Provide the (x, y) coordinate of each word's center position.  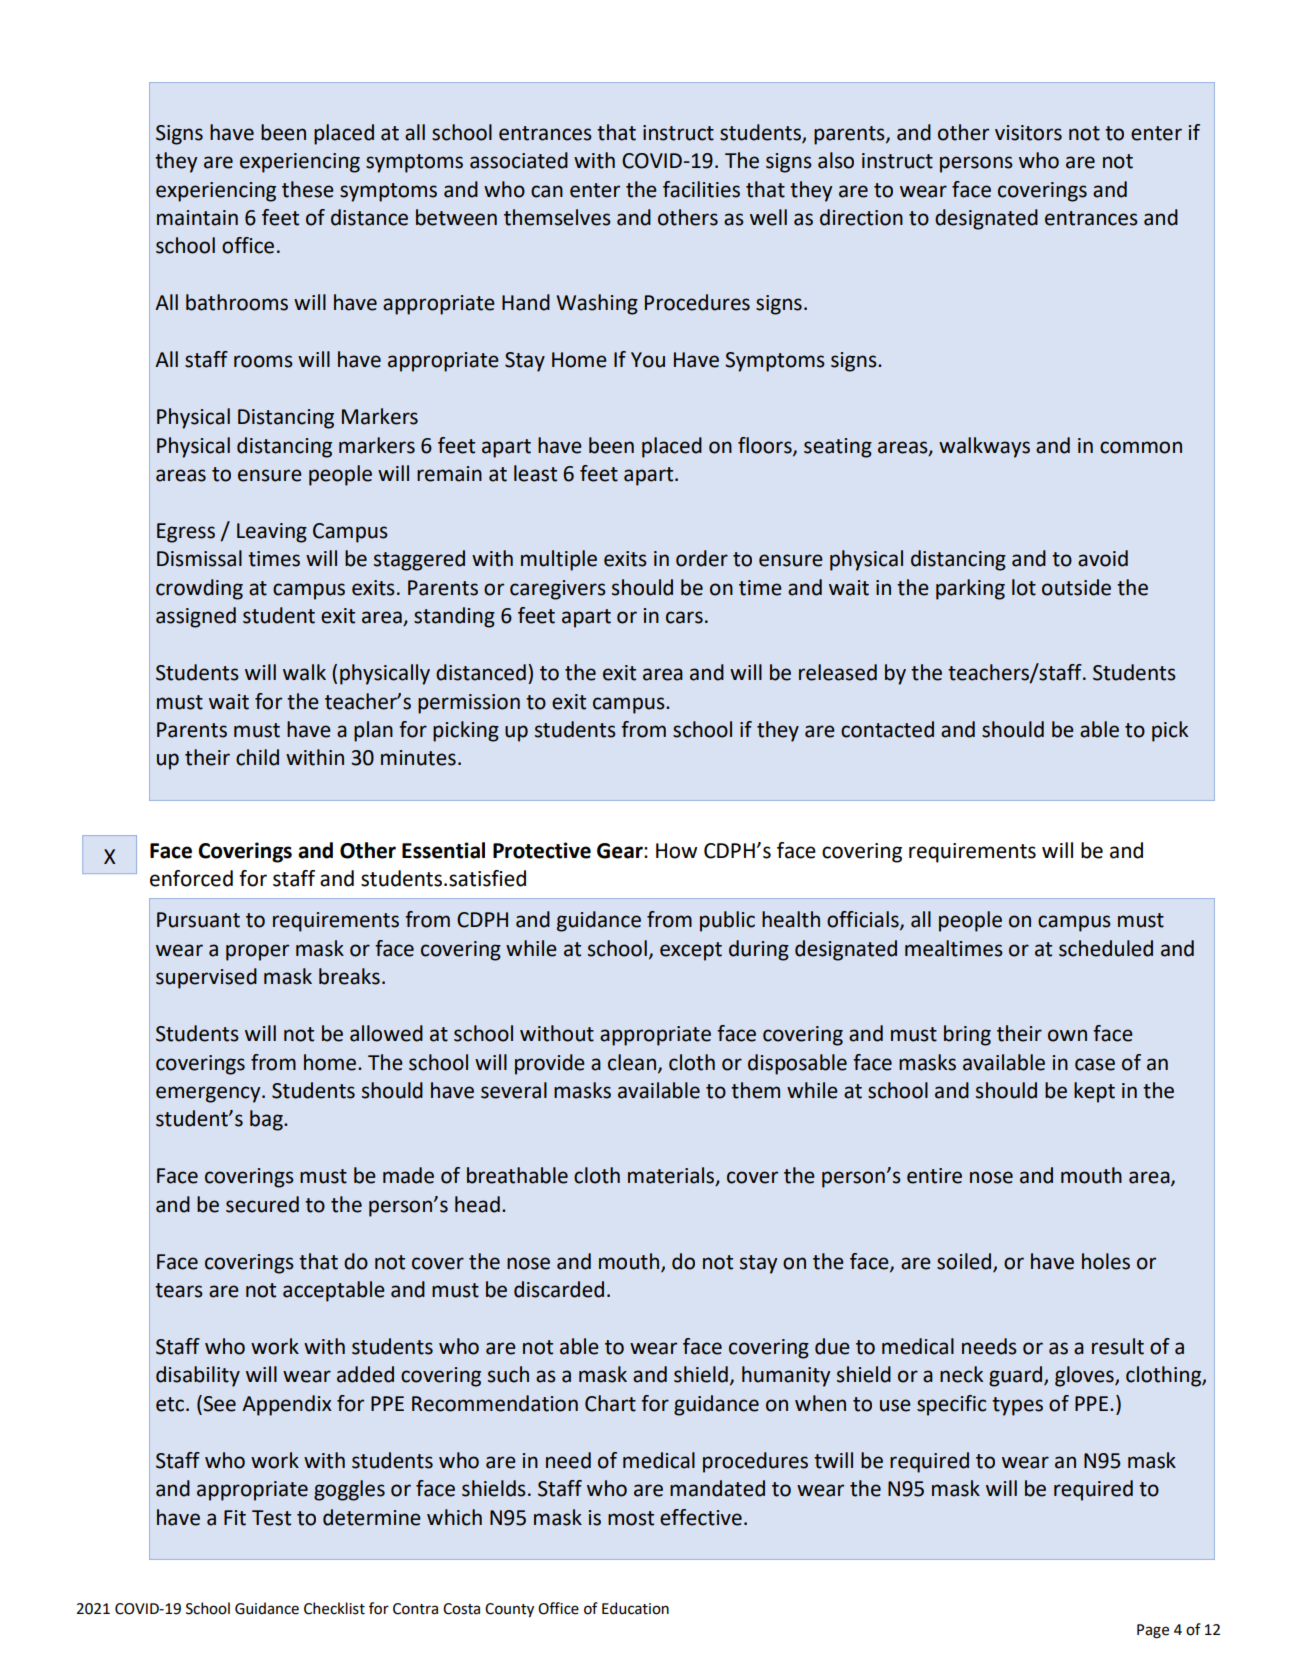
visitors (1028, 133)
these (308, 189)
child (257, 757)
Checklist (334, 1608)
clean (632, 1062)
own (1067, 1035)
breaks (349, 976)
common (1141, 447)
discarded (559, 1289)
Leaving (272, 533)
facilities (701, 189)
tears (179, 1290)
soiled (965, 1262)
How (676, 851)
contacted (887, 729)
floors (766, 446)
